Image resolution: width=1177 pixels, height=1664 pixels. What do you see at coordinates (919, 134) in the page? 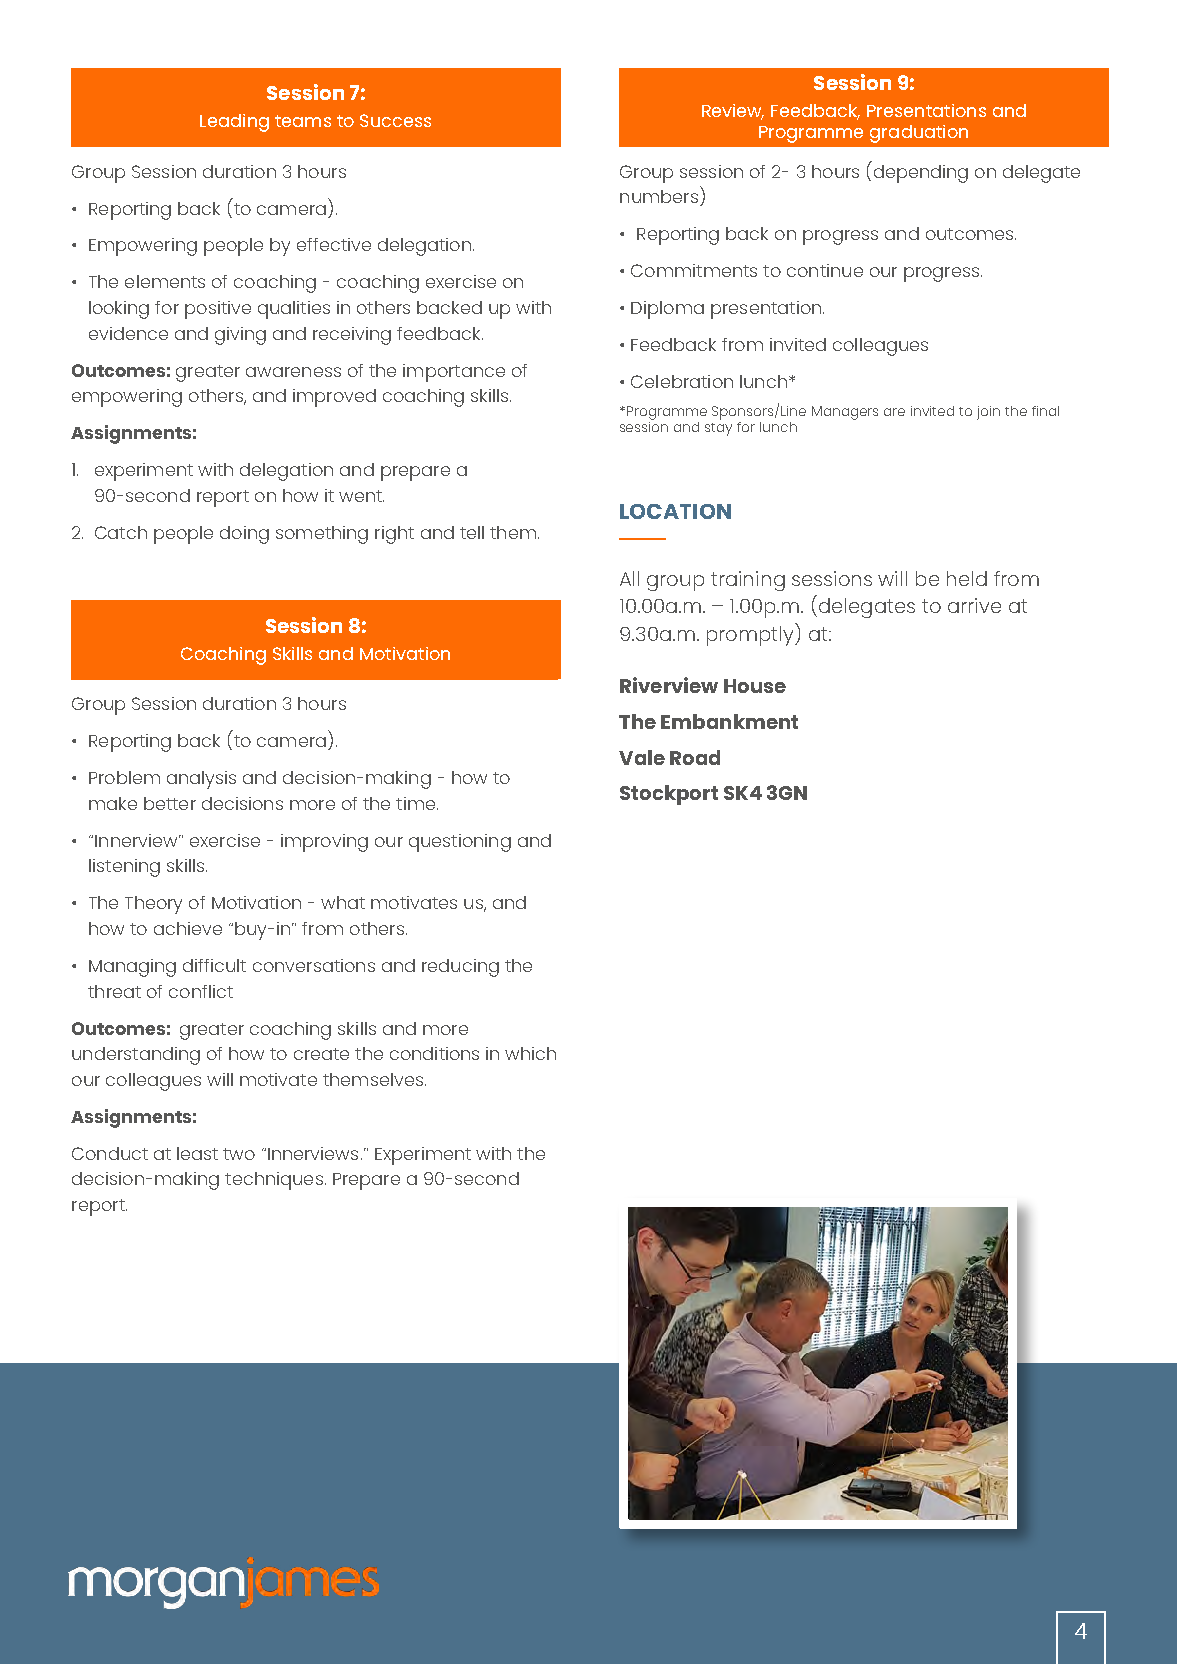
I see `graduation` at bounding box center [919, 134].
